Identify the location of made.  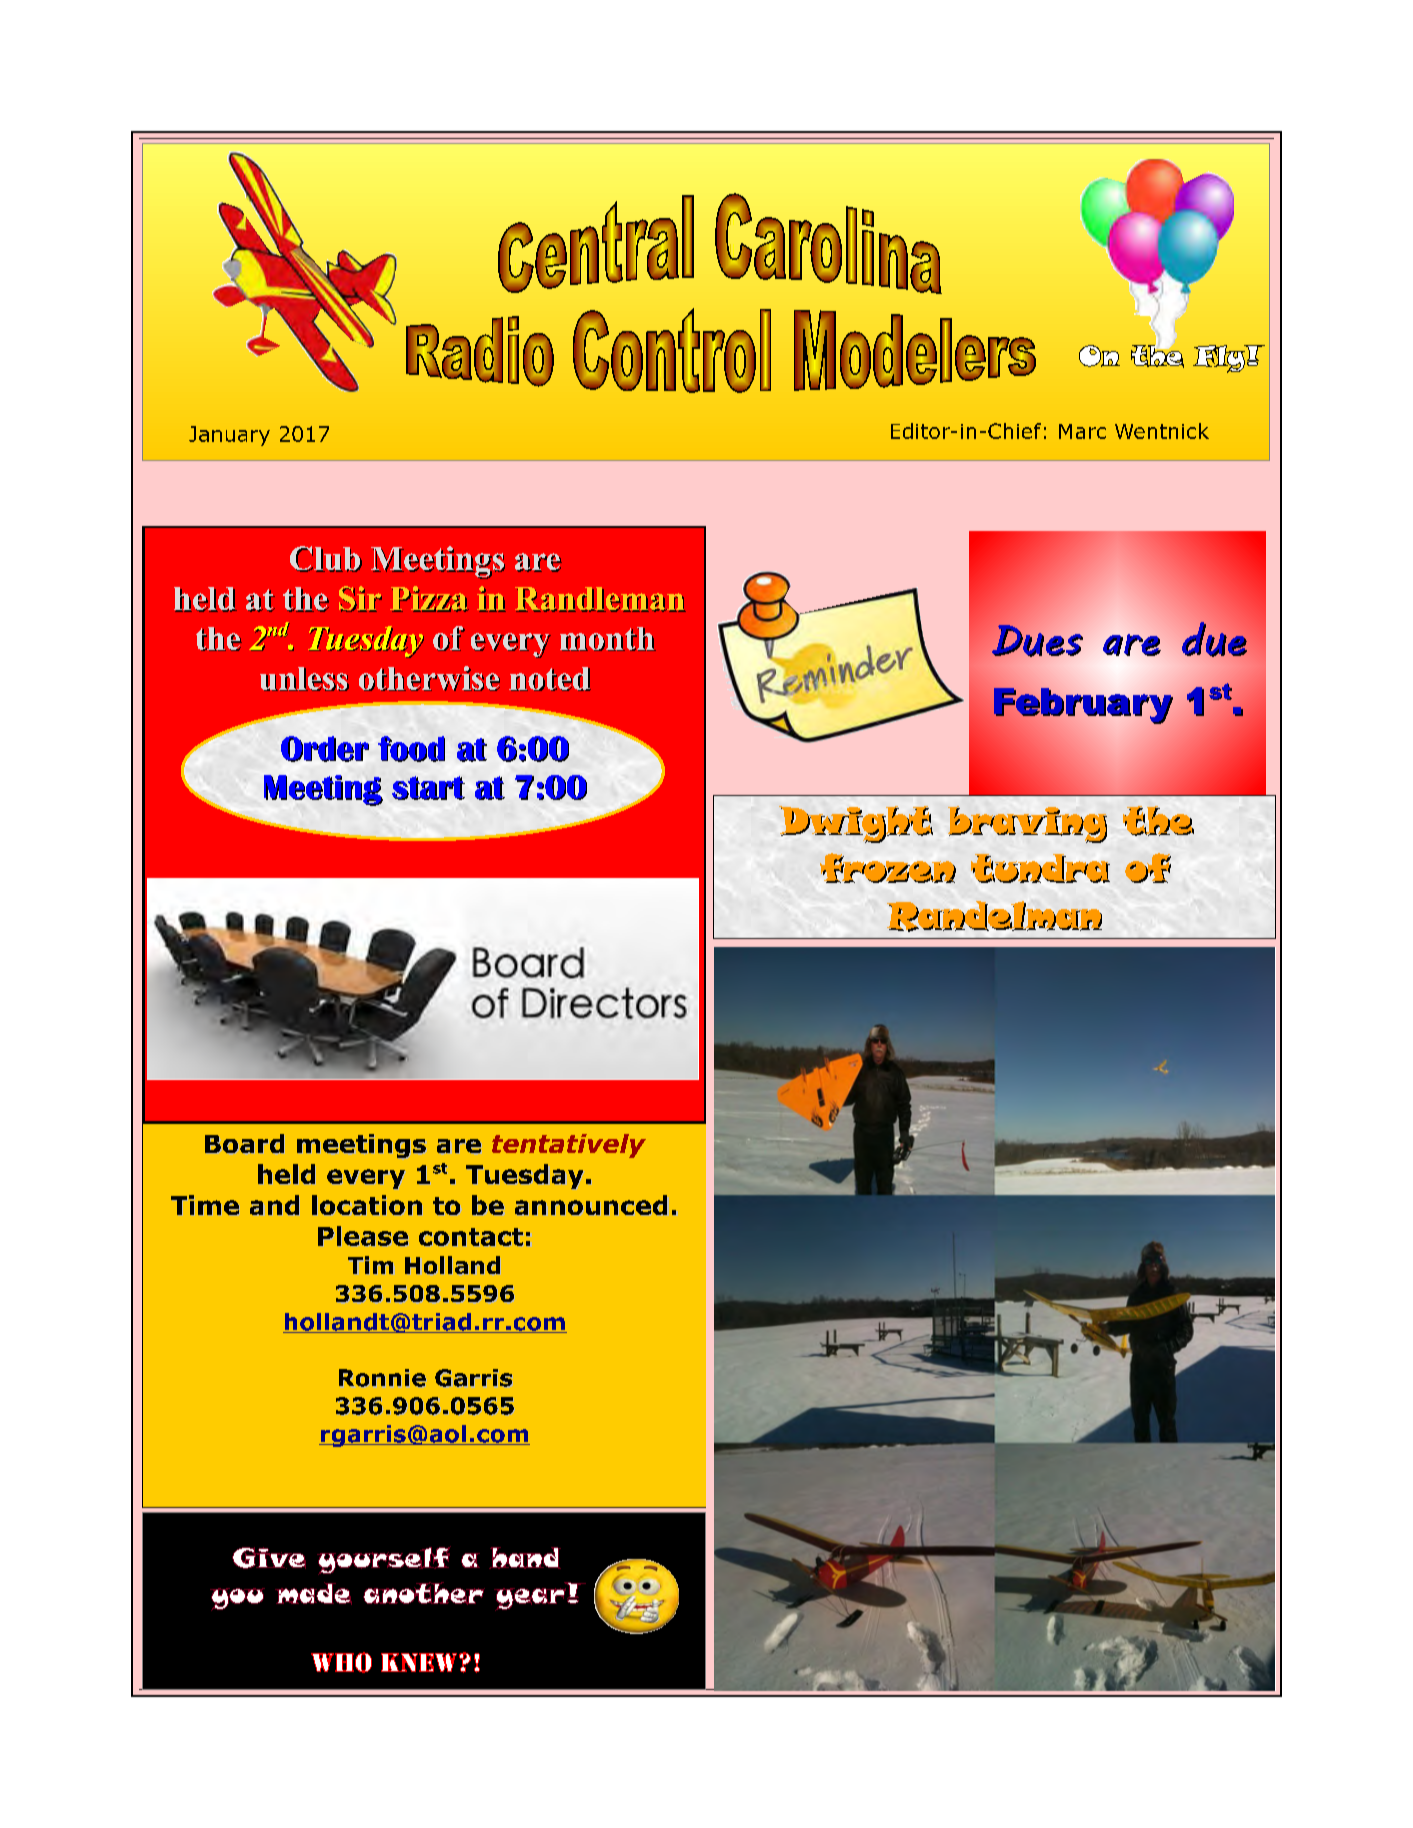
(313, 1593).
